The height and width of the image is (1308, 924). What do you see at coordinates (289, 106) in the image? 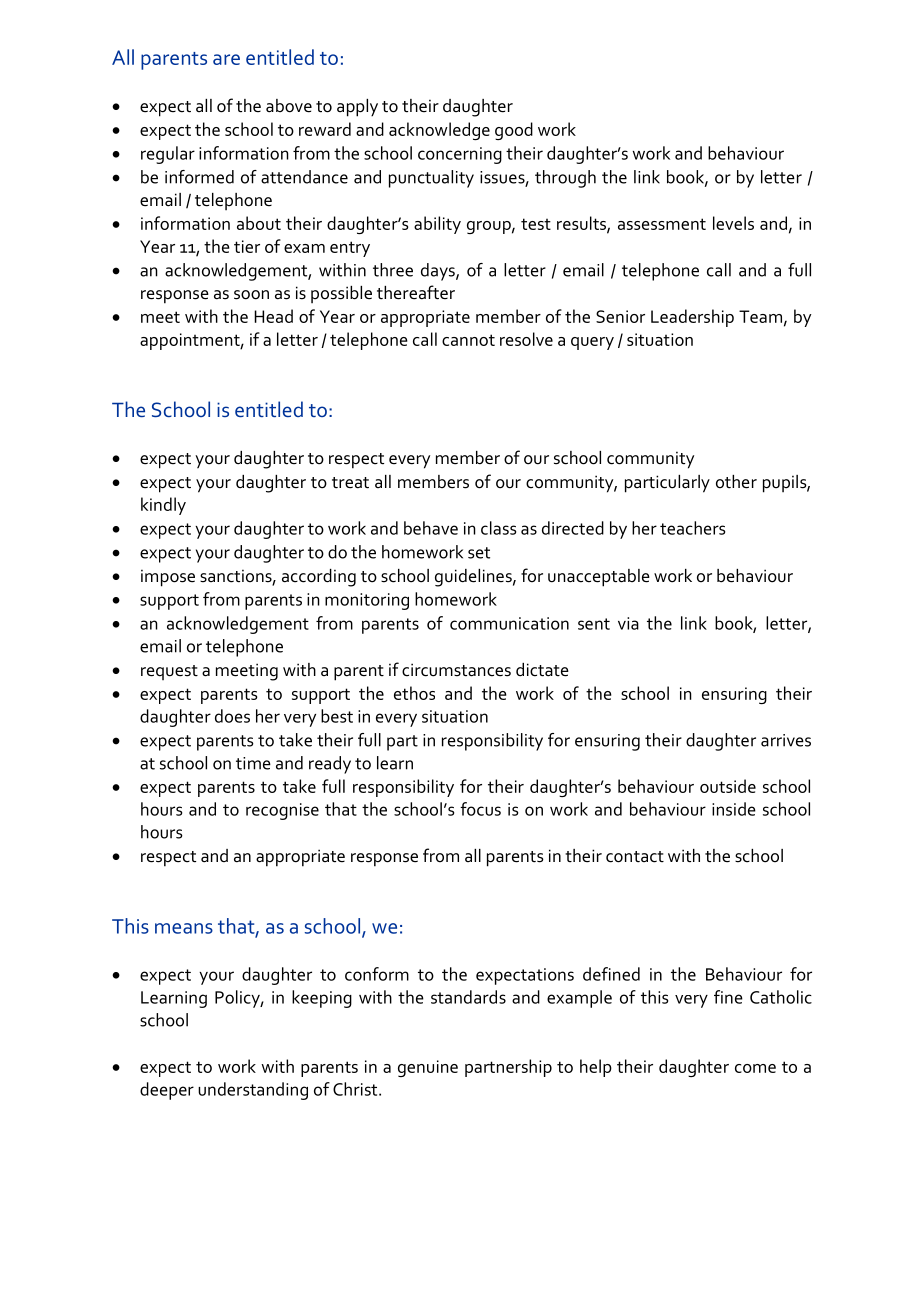
I see `above` at bounding box center [289, 106].
